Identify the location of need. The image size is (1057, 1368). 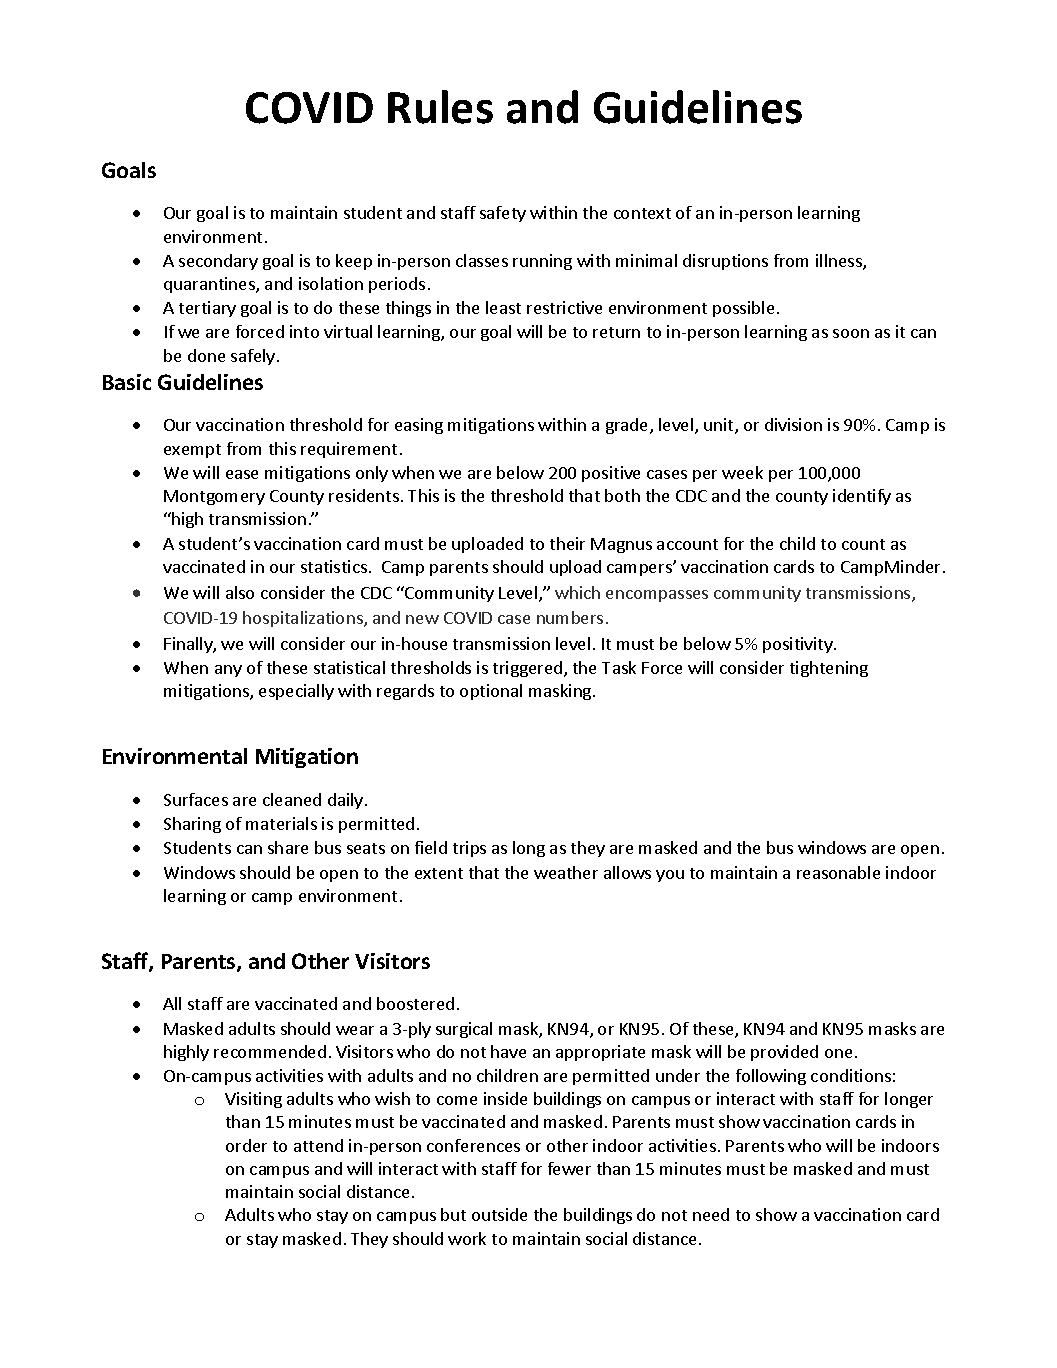
(711, 1214).
